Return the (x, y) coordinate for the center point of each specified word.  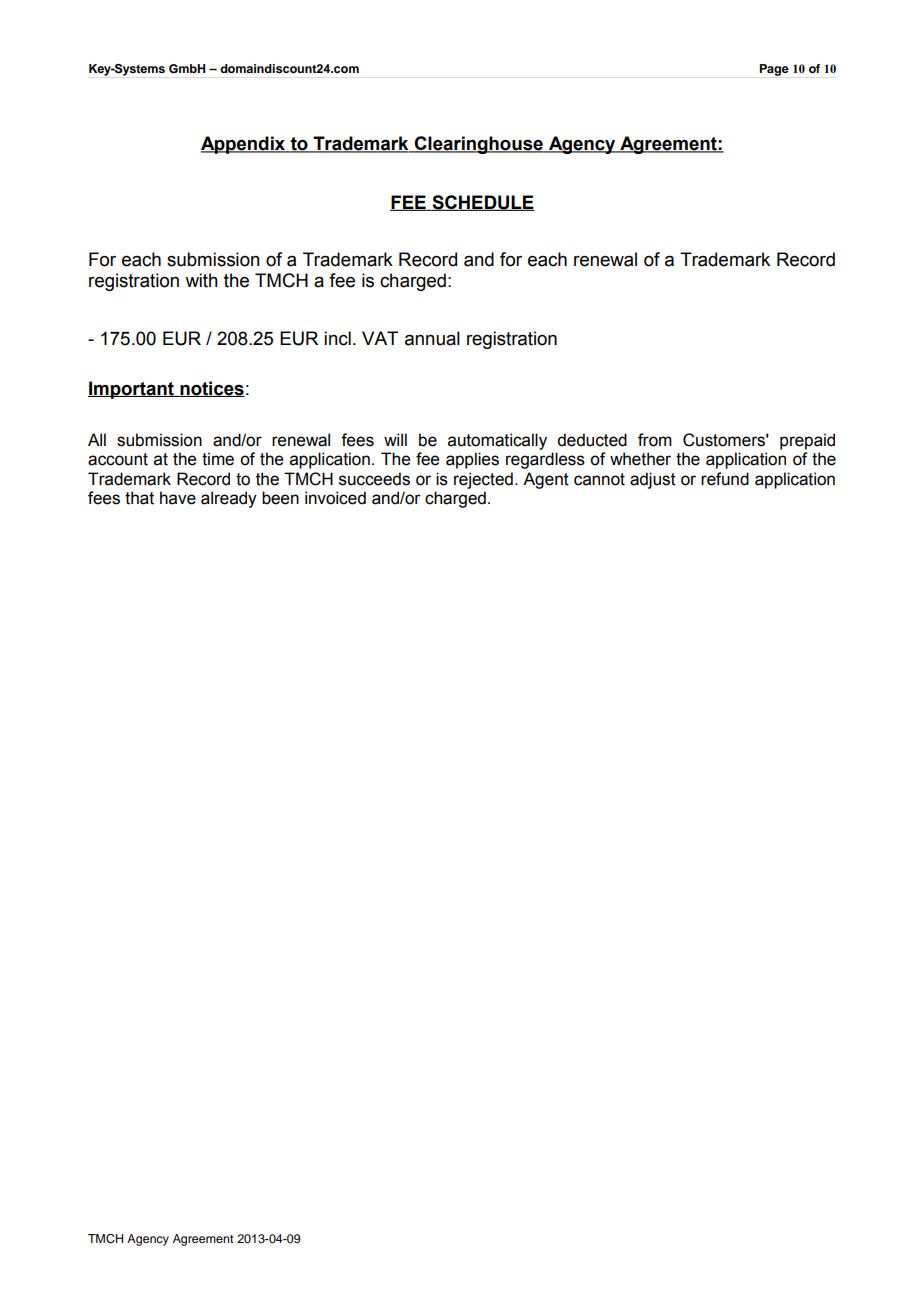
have (178, 498)
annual (432, 338)
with (201, 280)
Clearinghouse (479, 145)
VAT (380, 338)
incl (337, 338)
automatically (497, 441)
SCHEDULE (482, 203)
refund (725, 479)
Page (774, 70)
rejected (483, 480)
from (655, 440)
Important (132, 390)
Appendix (244, 145)
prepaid (807, 441)
